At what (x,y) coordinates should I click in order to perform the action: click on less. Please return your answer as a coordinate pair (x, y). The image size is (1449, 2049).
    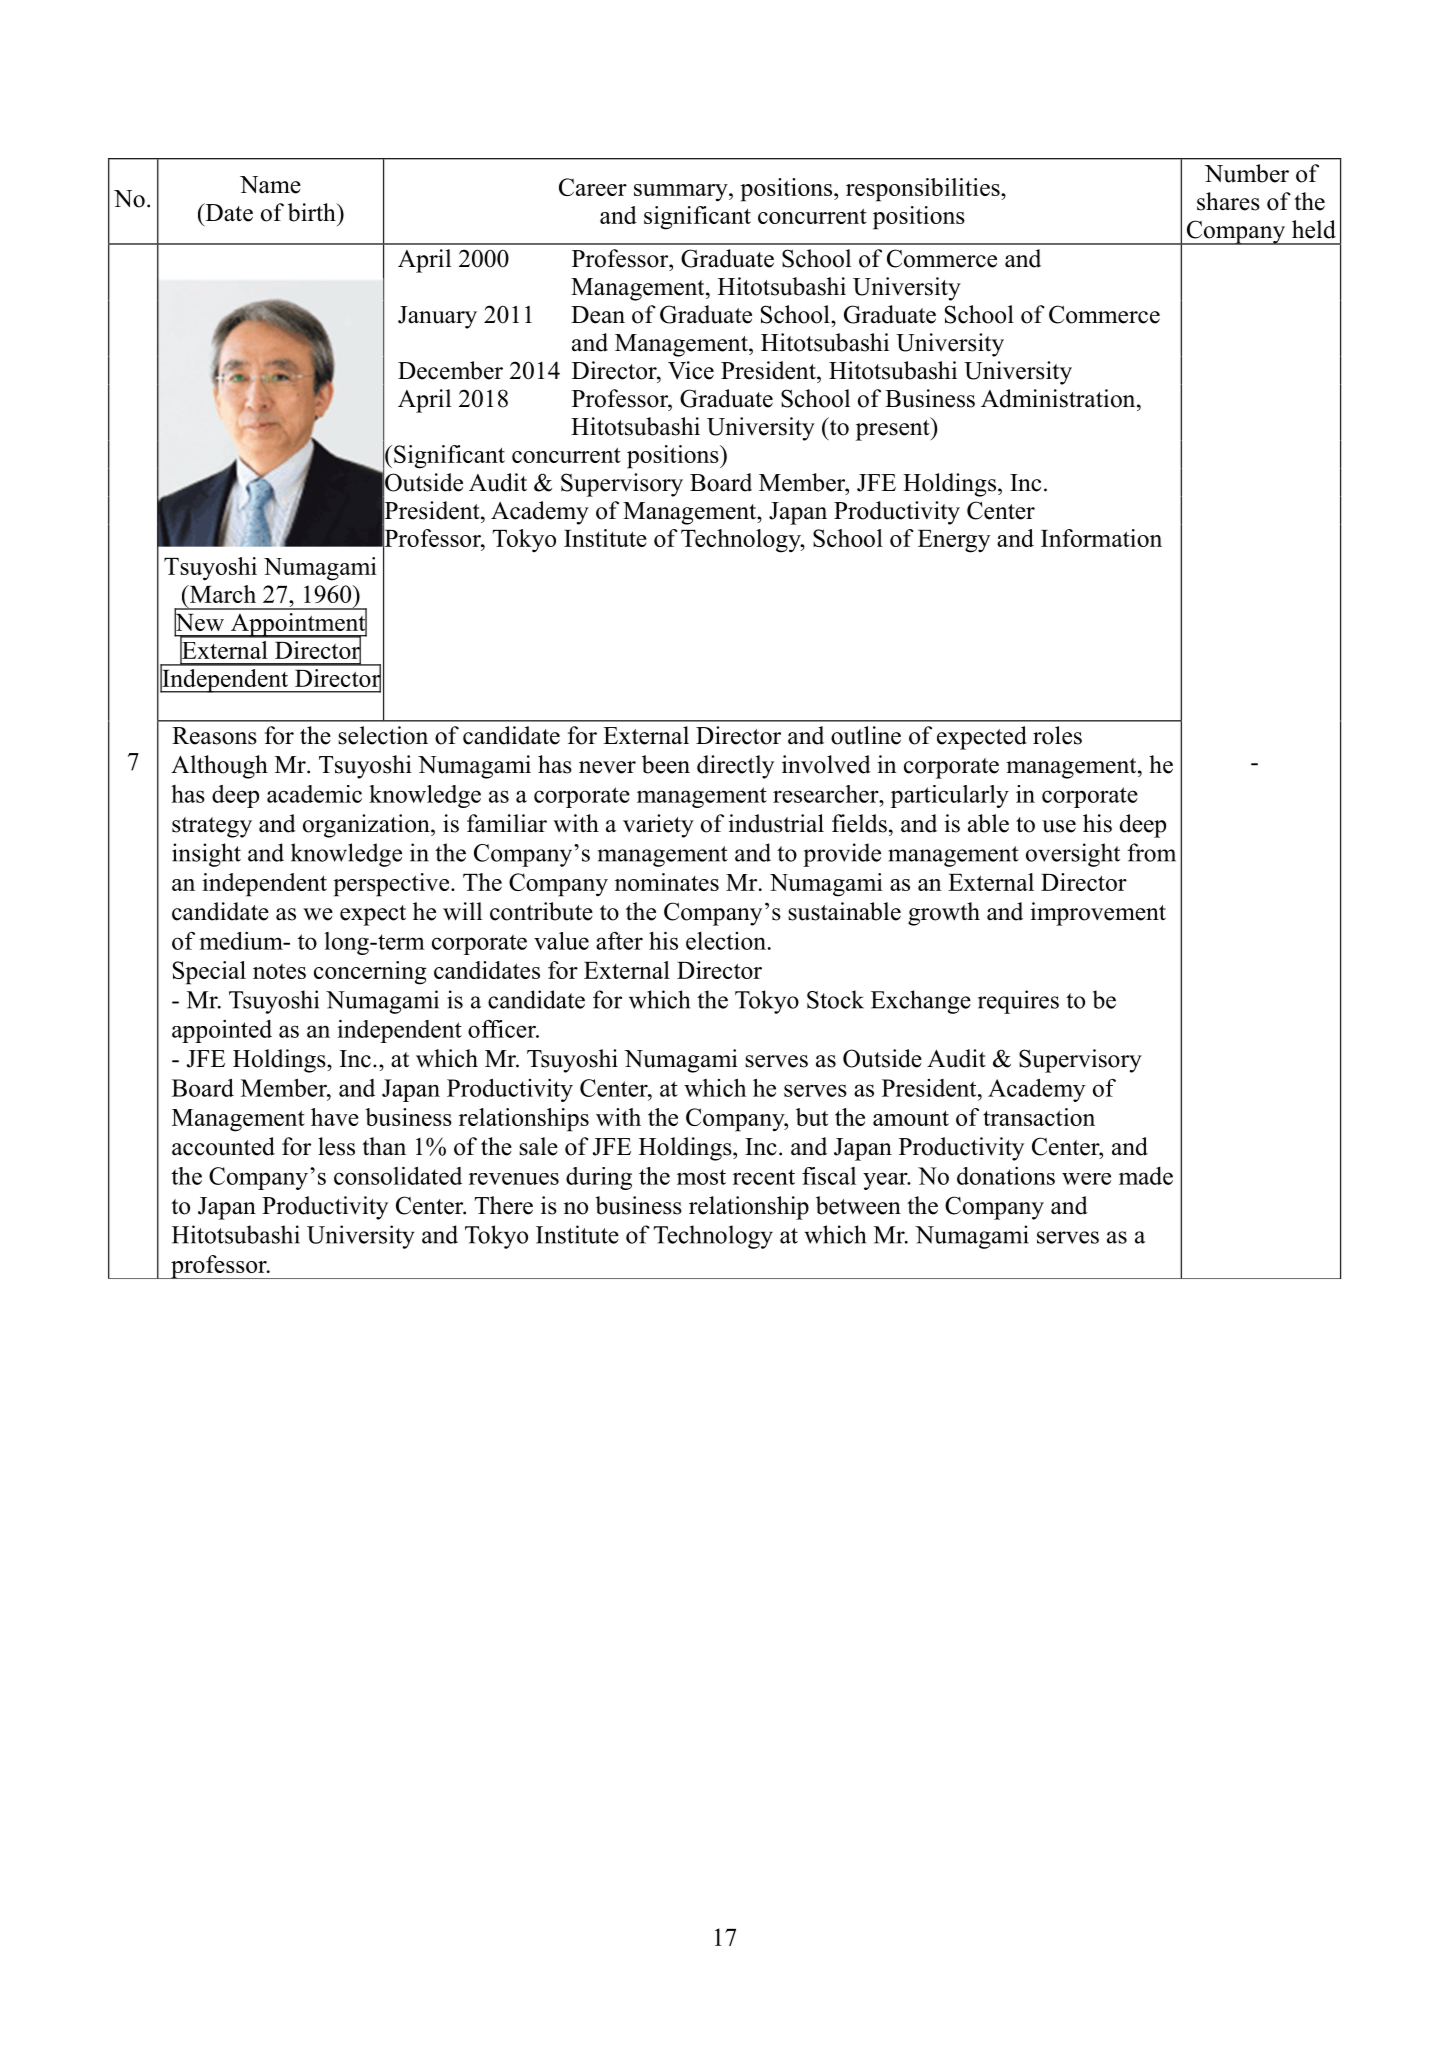
    Looking at the image, I should click on (336, 1146).
